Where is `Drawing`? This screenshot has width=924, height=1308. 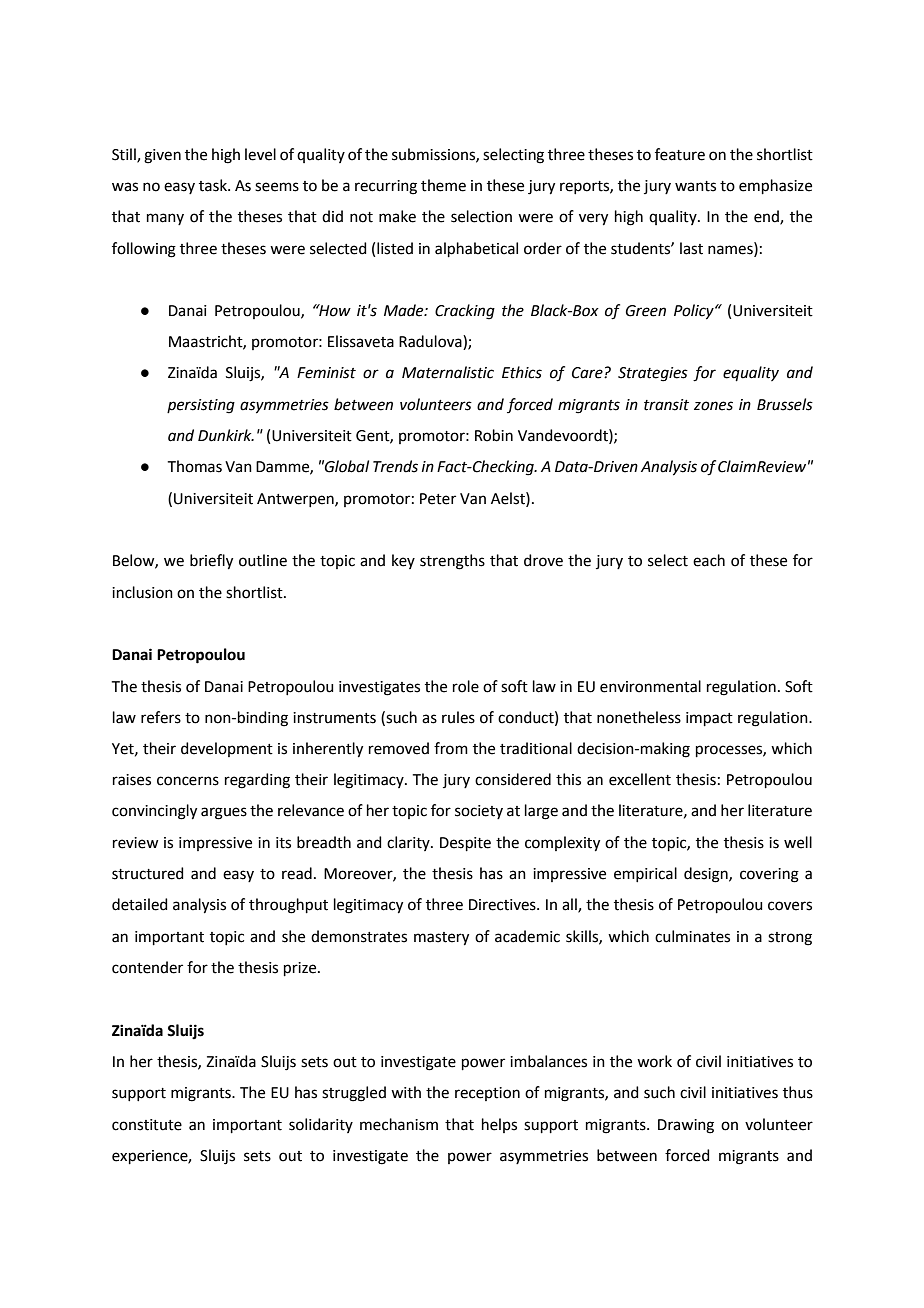 Drawing is located at coordinates (686, 1126).
